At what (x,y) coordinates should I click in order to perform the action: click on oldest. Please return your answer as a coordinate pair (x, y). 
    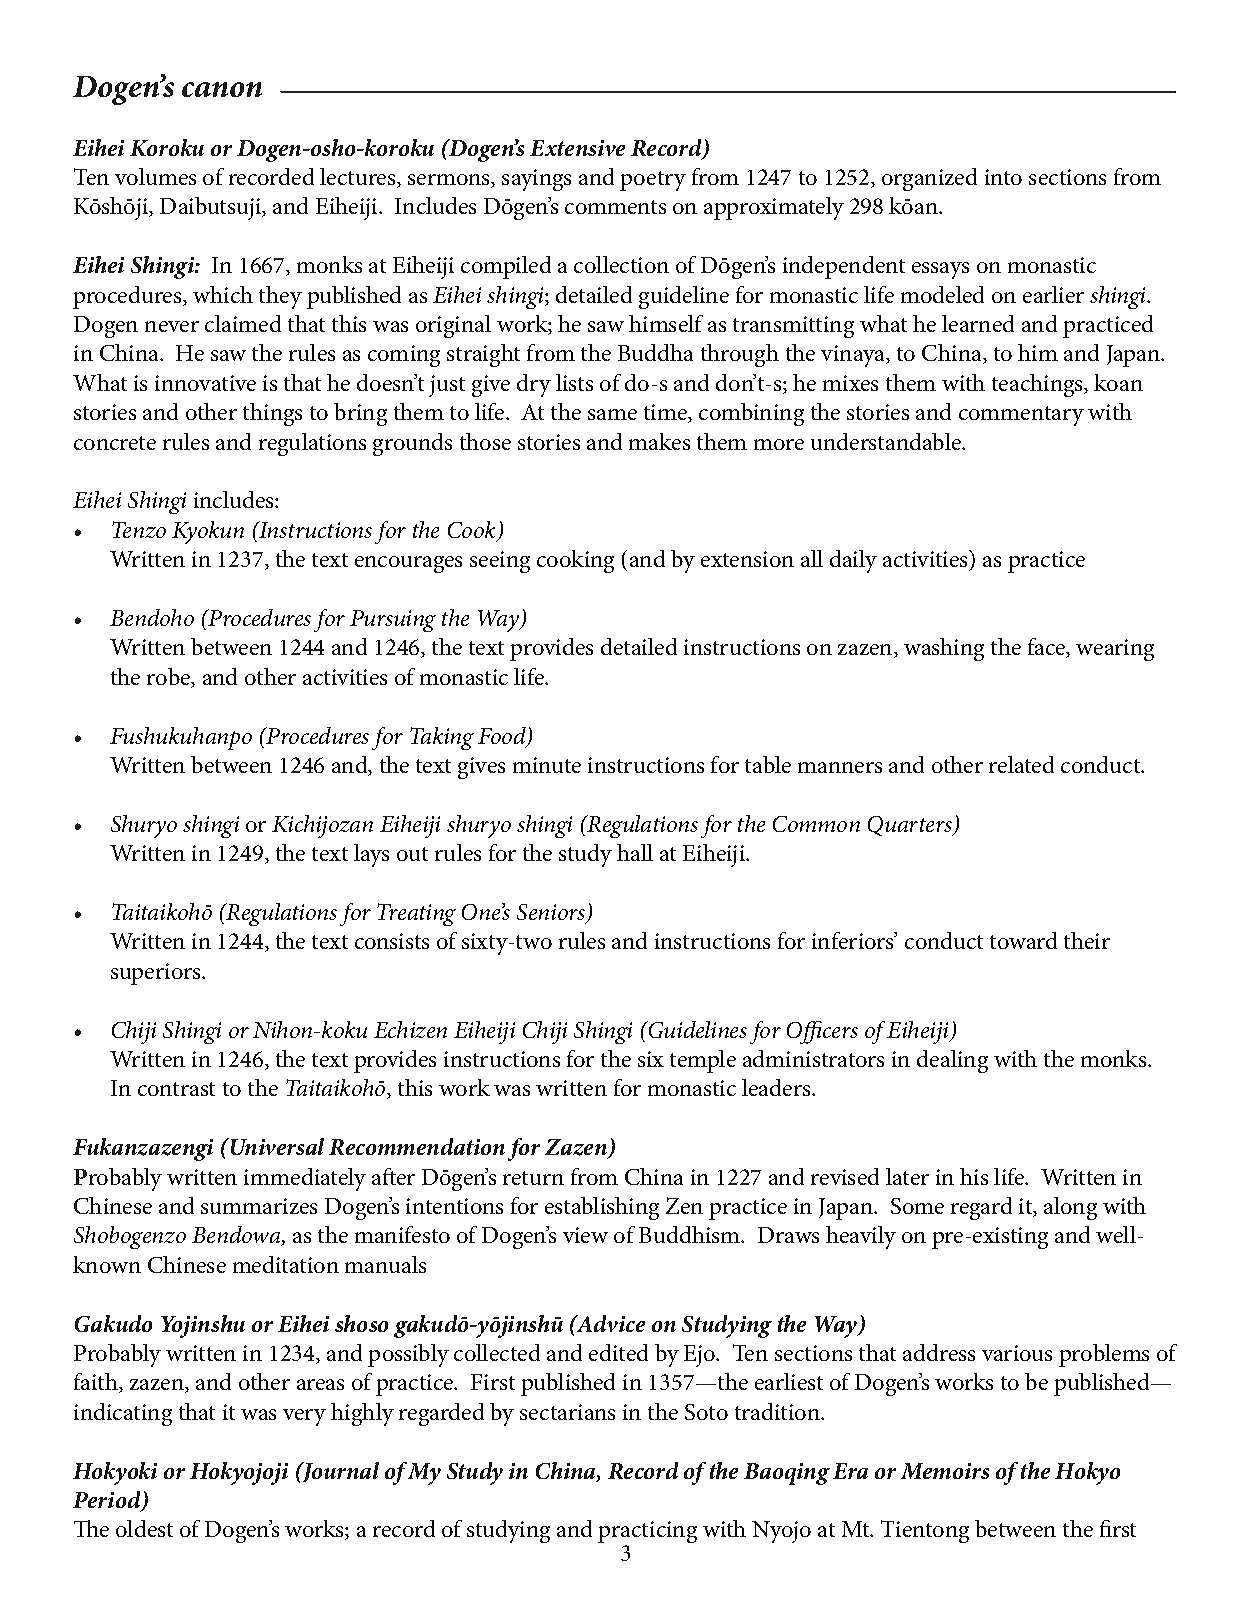
    Looking at the image, I should click on (144, 1528).
